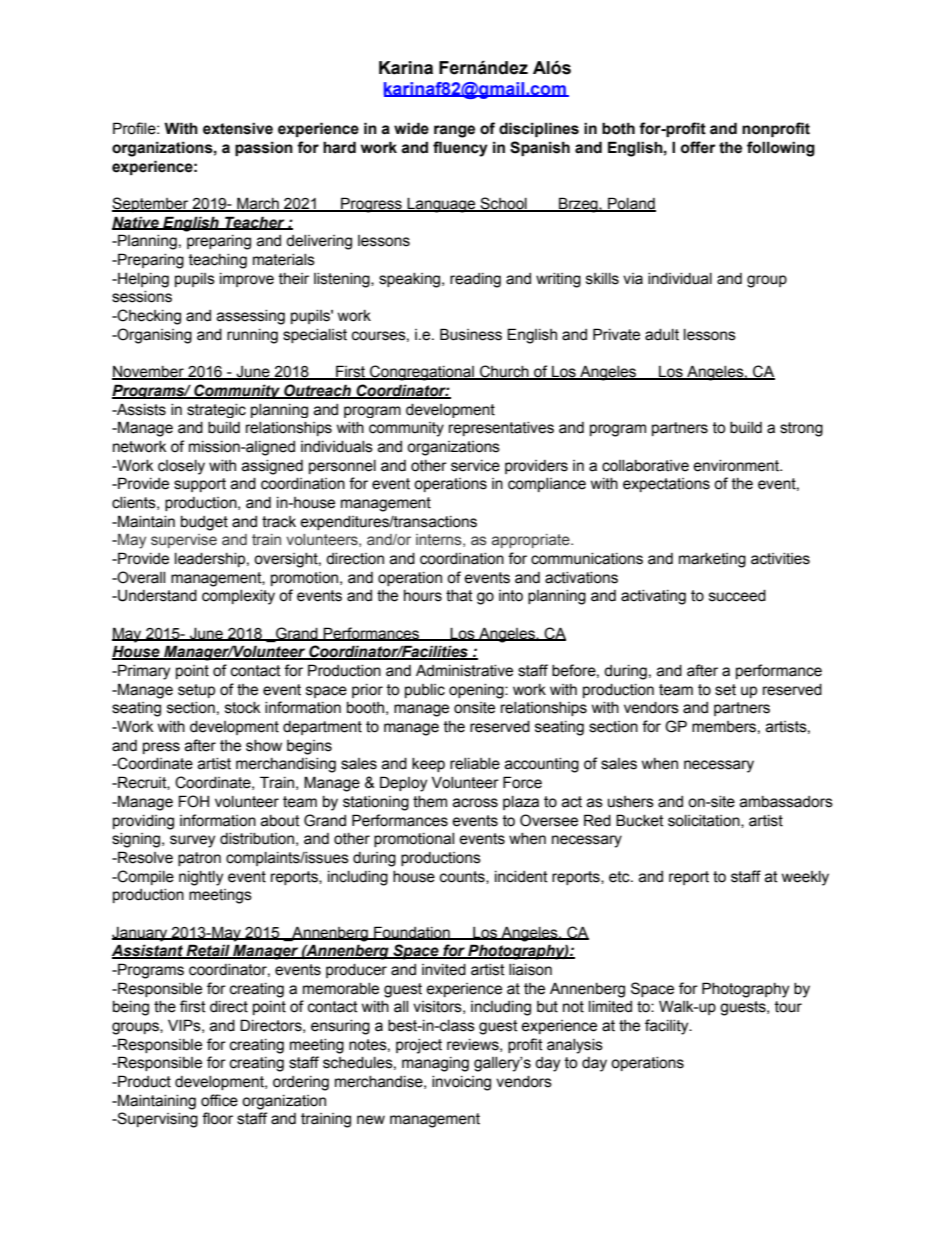  What do you see at coordinates (238, 597) in the page?
I see `complexity` at bounding box center [238, 597].
